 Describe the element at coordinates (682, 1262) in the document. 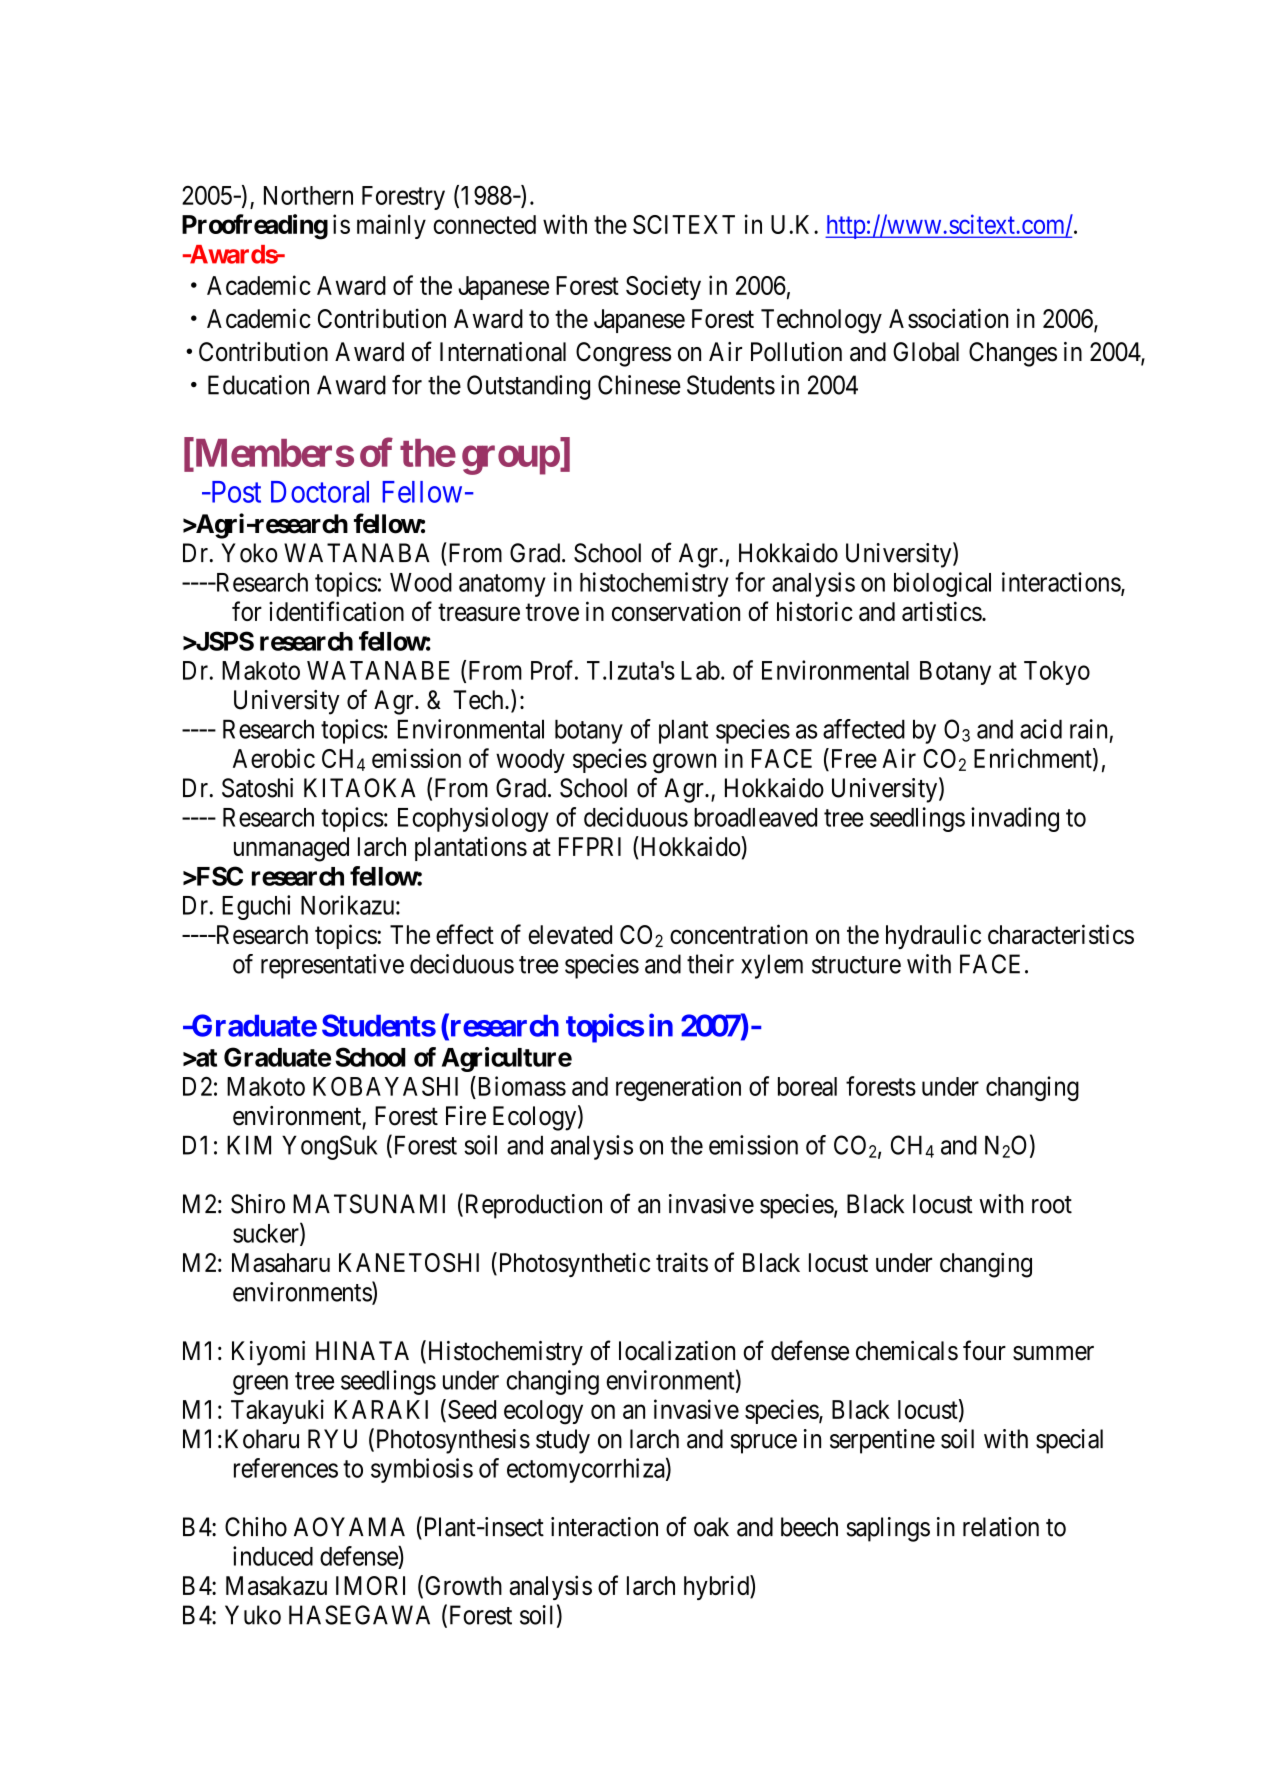

I see `traits` at that location.
